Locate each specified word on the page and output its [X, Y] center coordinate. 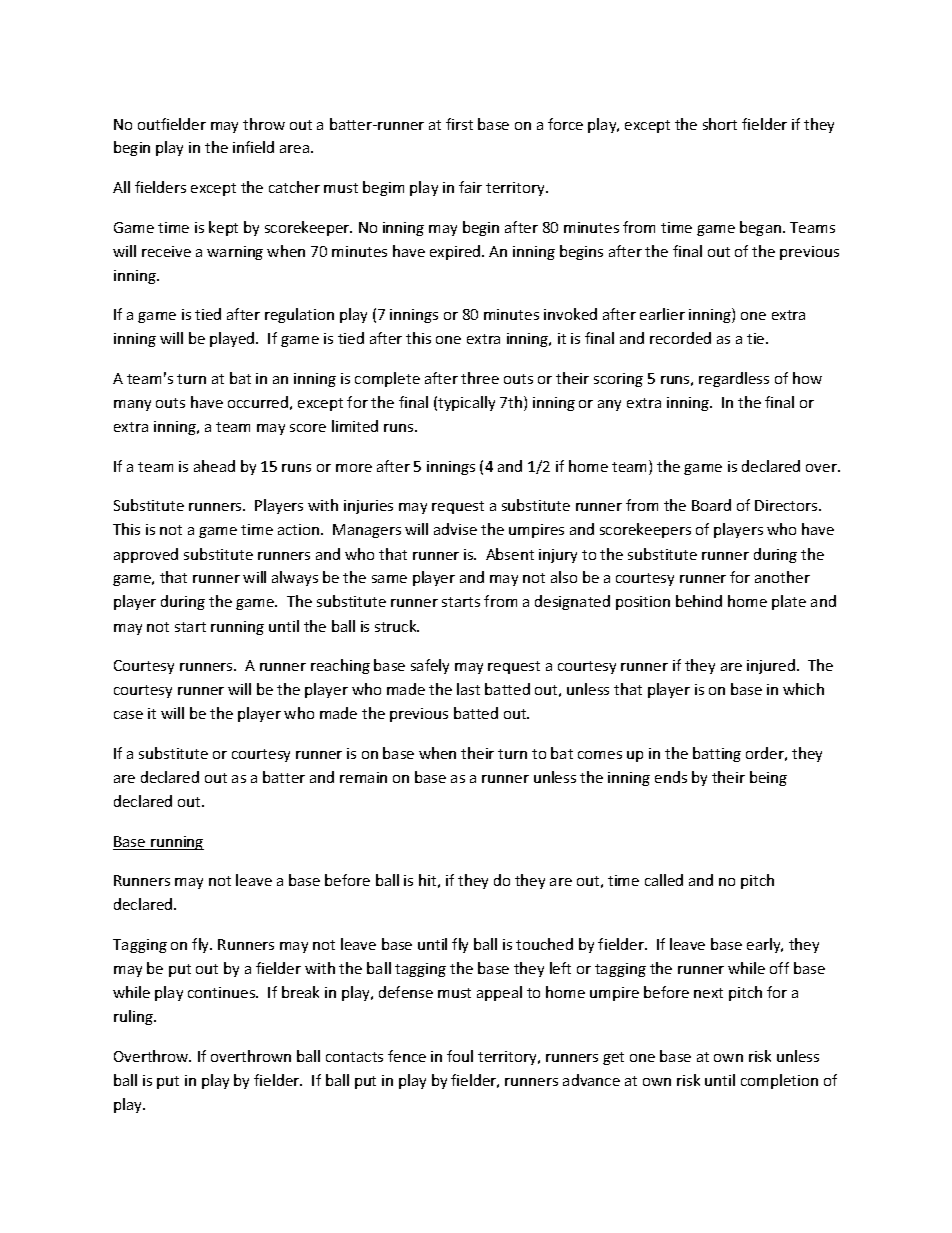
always [295, 578]
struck [397, 626]
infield [253, 147]
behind [699, 601]
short [720, 124]
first [459, 124]
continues [223, 992]
